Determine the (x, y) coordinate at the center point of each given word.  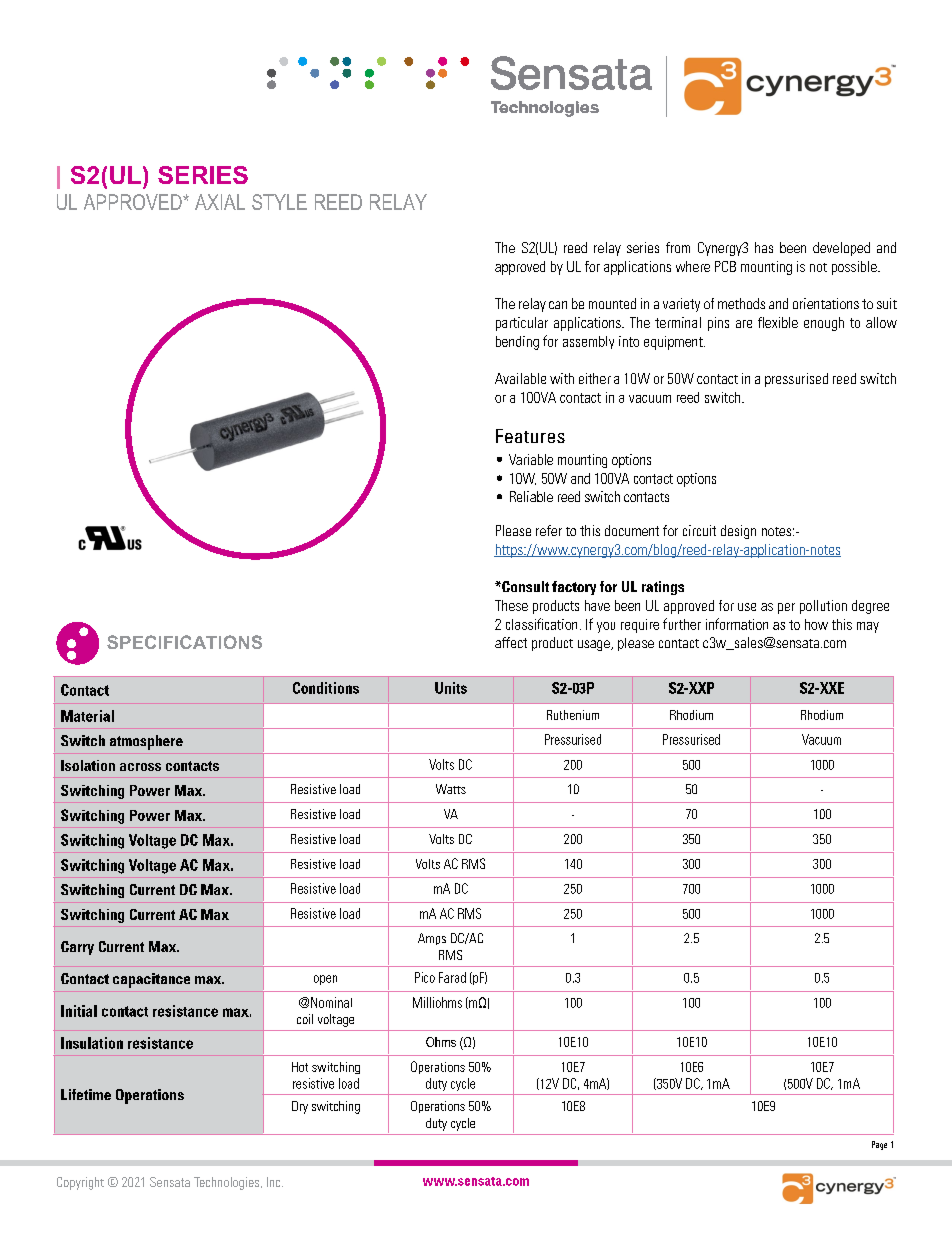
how (816, 624)
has (764, 247)
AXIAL (220, 202)
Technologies (228, 1183)
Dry (300, 1107)
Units (451, 688)
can (558, 305)
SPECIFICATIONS (184, 642)
